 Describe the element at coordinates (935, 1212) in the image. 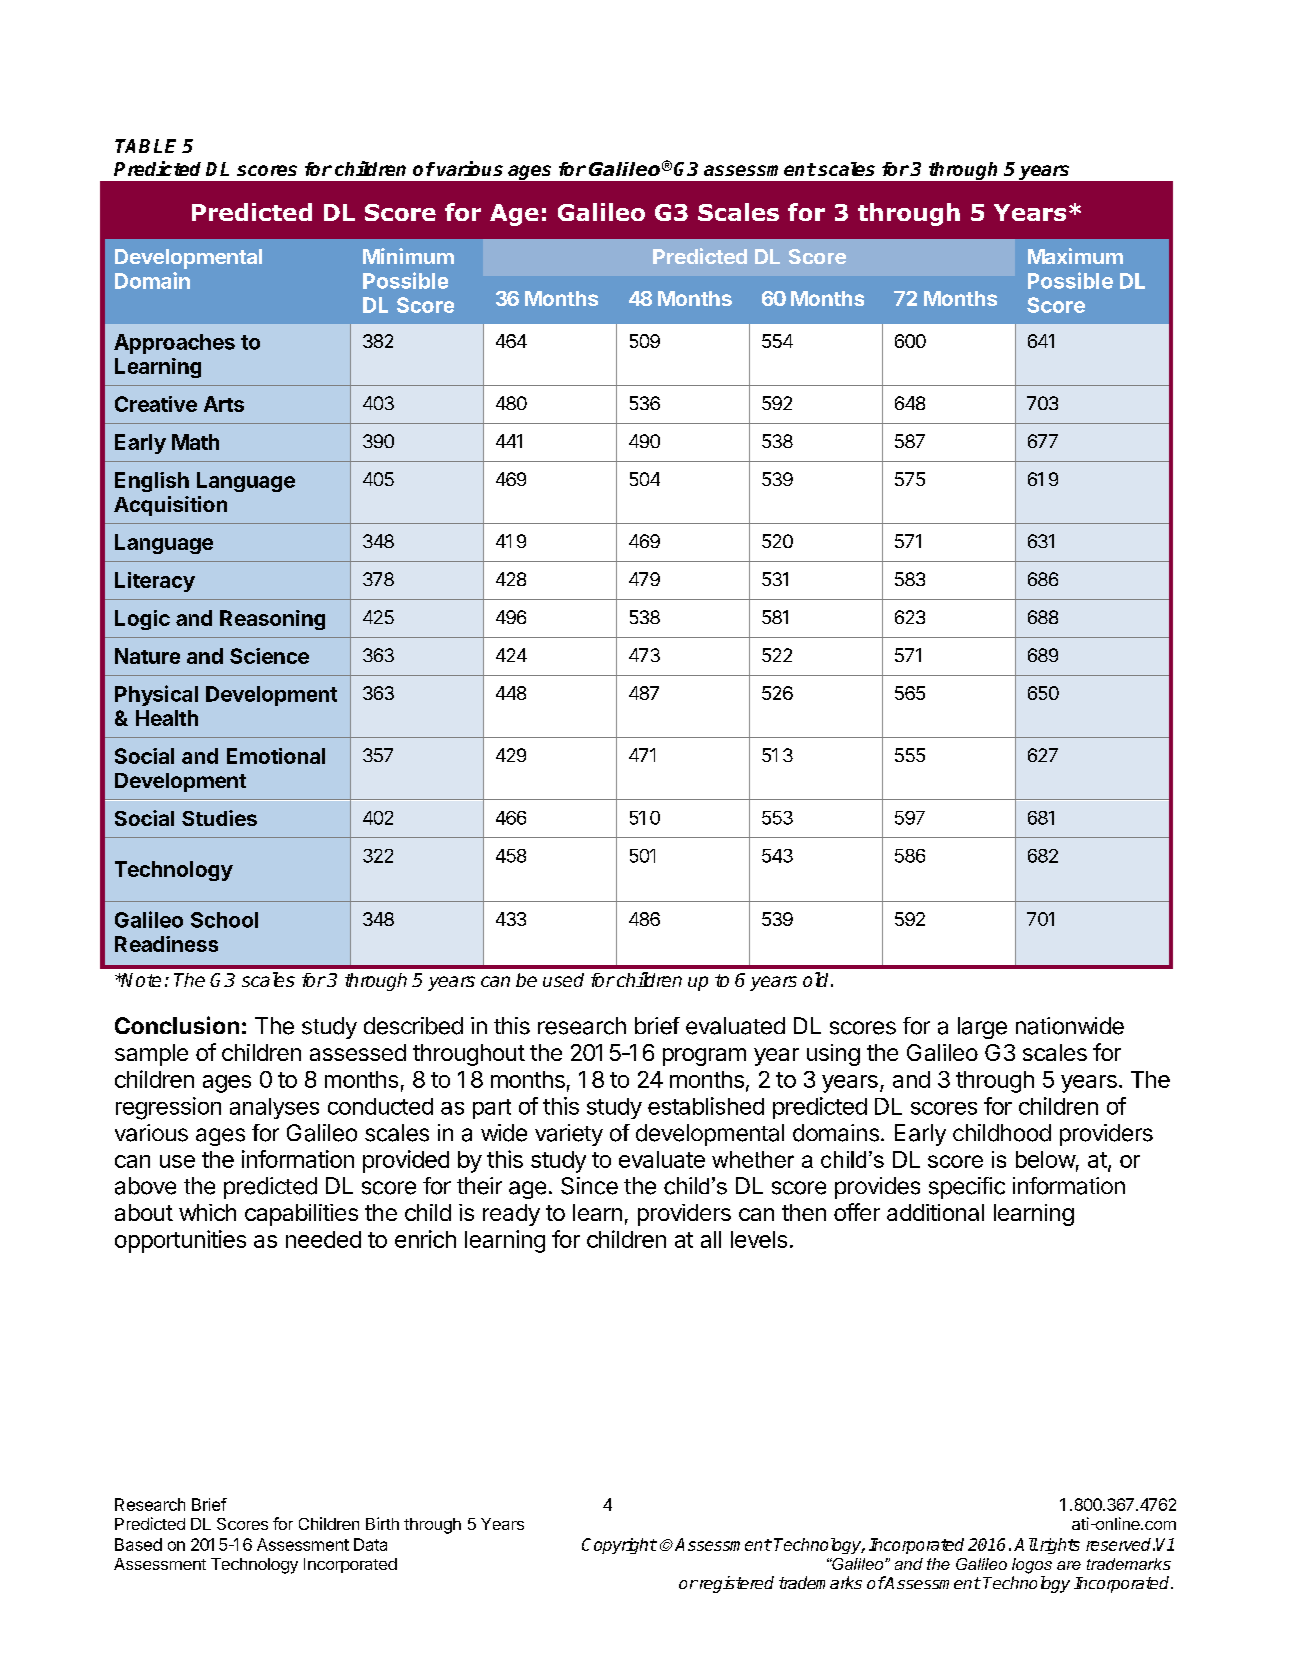

I see `additional` at that location.
